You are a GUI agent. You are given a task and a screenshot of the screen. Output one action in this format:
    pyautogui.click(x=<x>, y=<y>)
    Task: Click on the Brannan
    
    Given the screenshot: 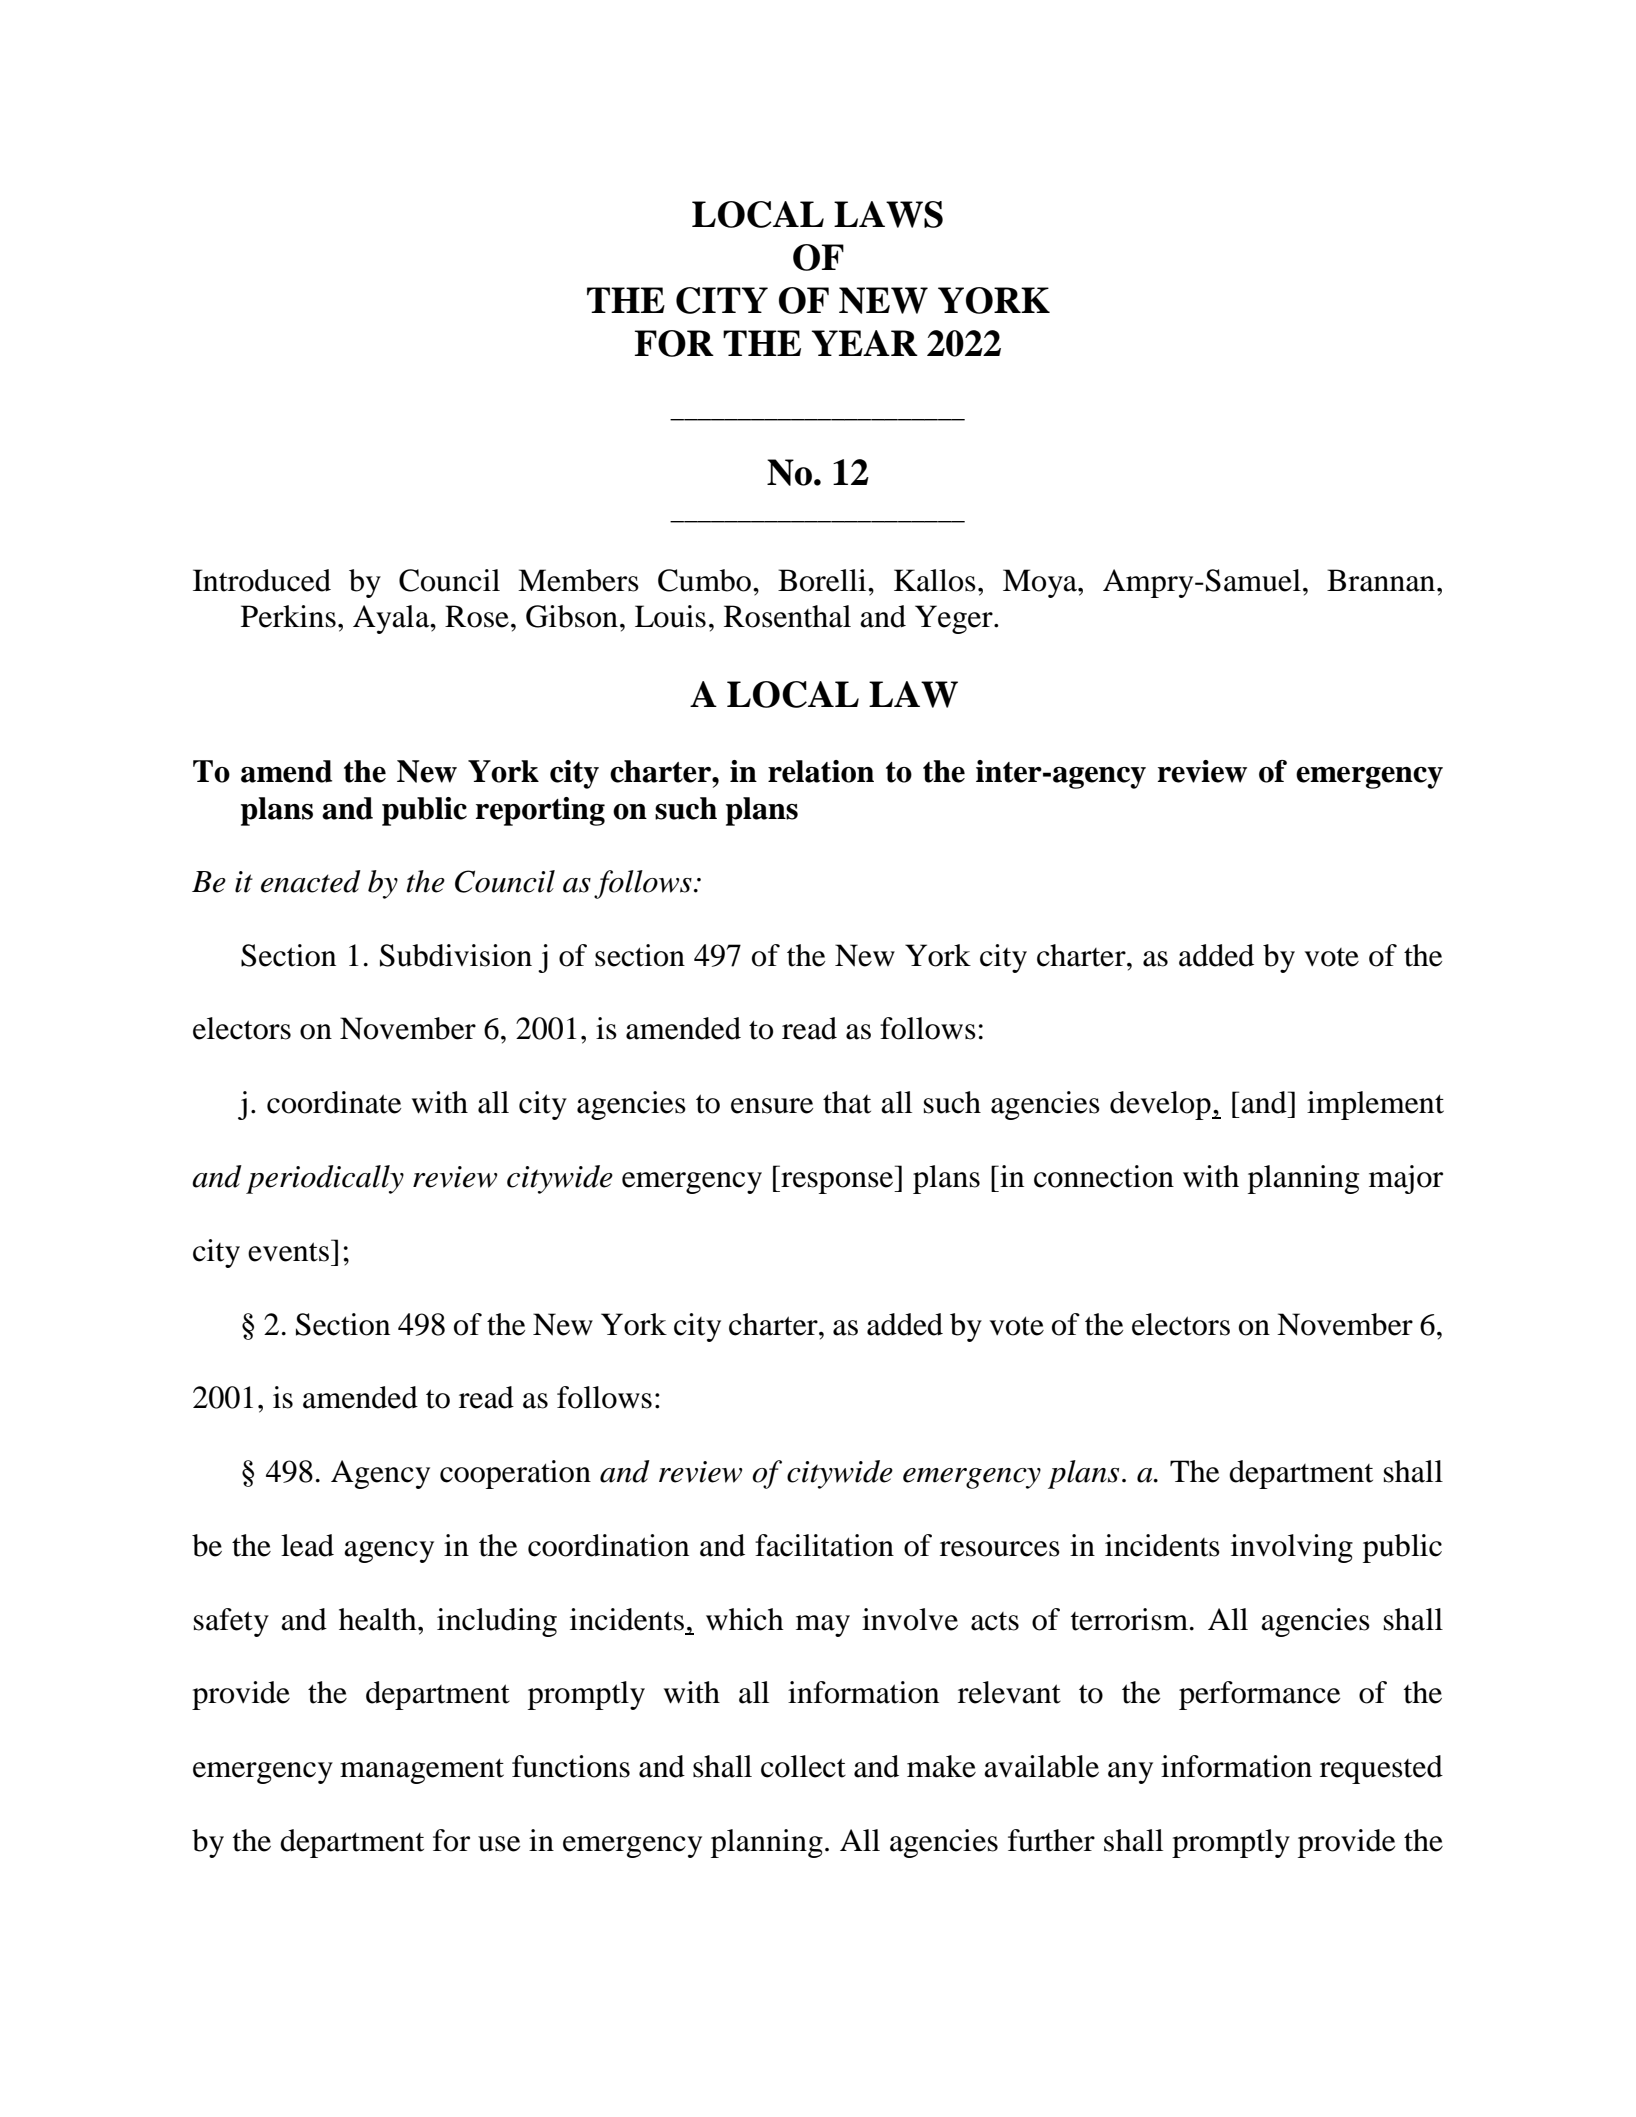 What is the action you would take?
    pyautogui.click(x=1382, y=580)
